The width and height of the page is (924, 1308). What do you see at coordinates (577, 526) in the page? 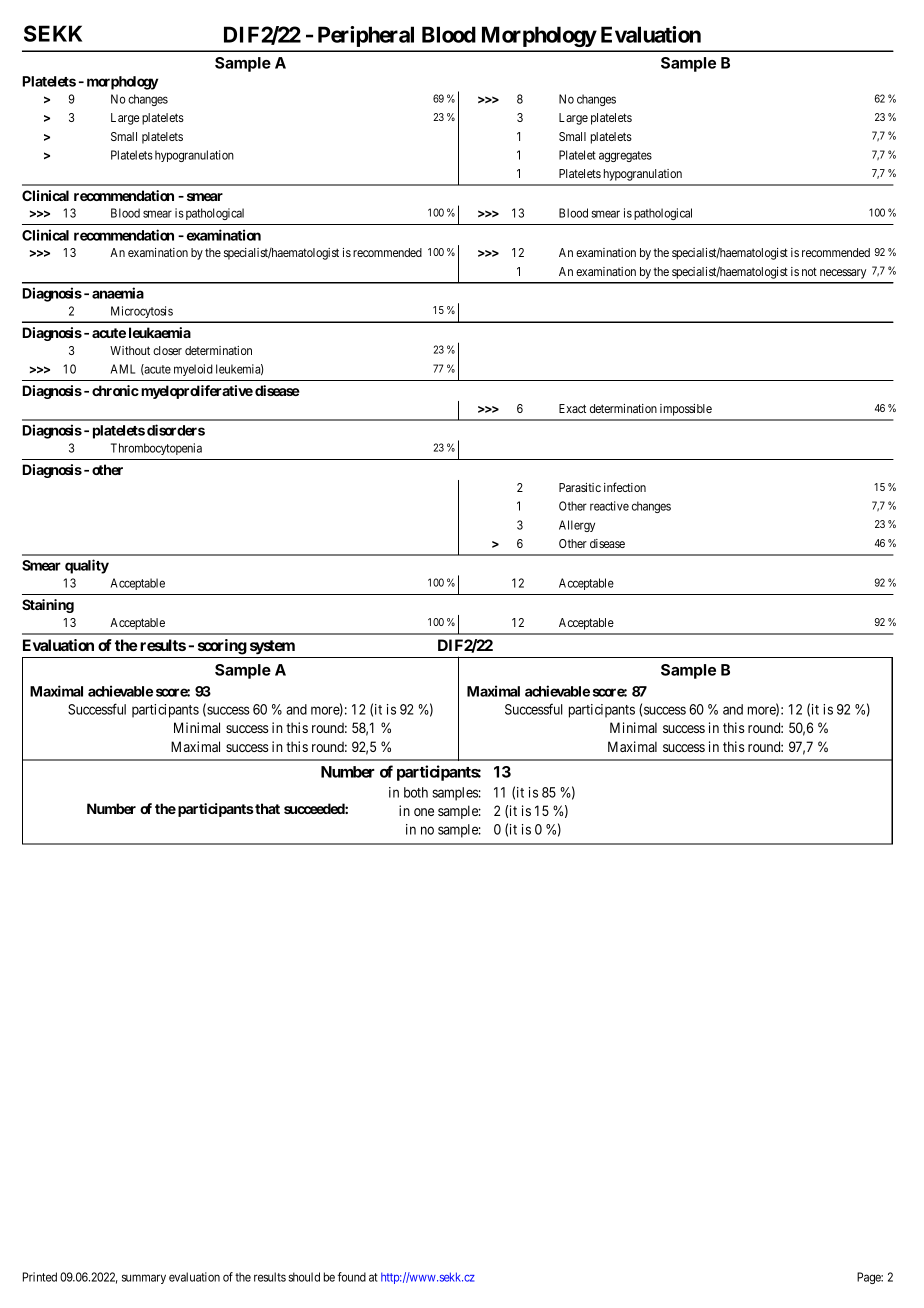
I see `Allergy` at bounding box center [577, 526].
